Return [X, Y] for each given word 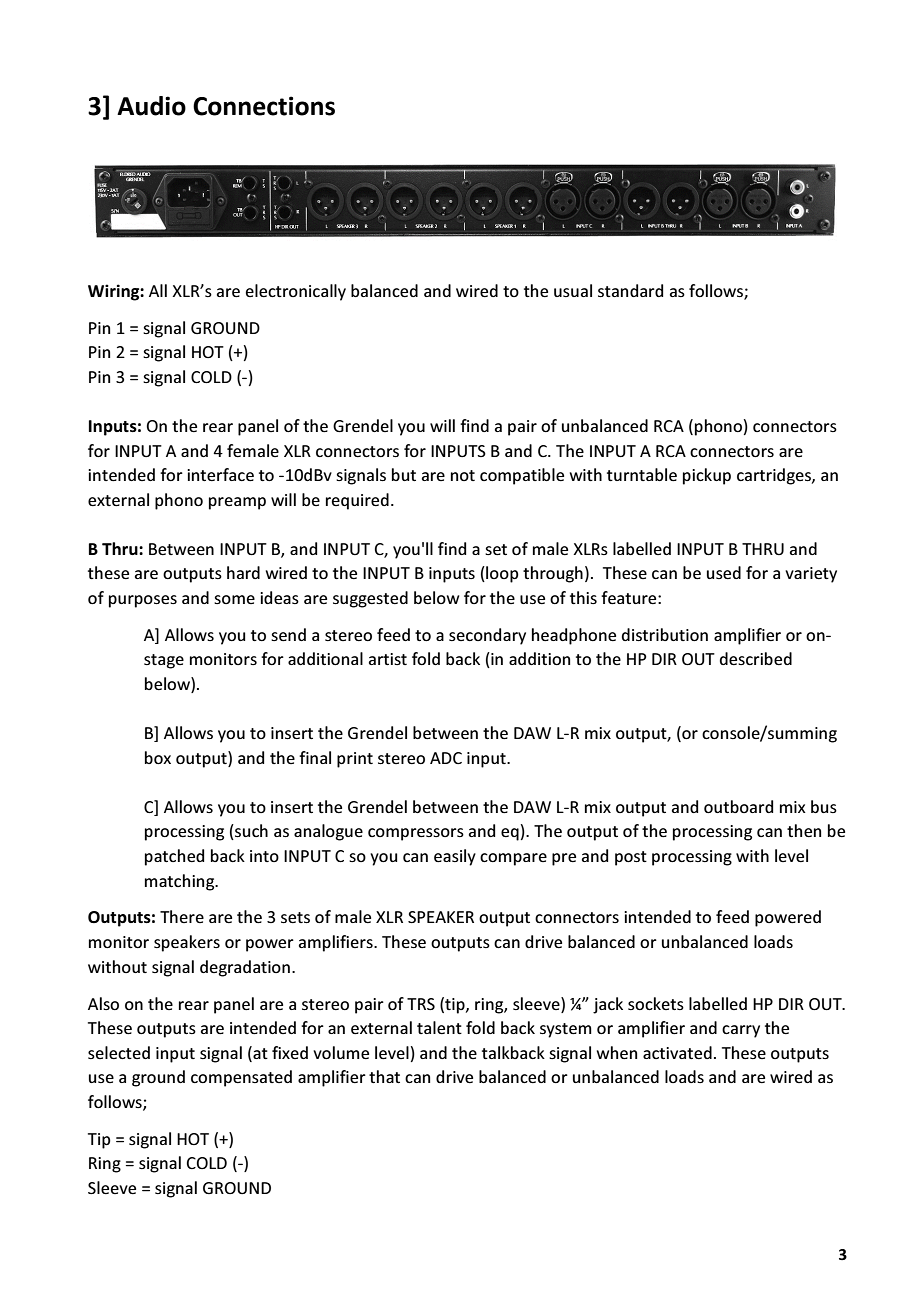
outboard [738, 806]
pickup [707, 476]
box [158, 757]
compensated [241, 1078]
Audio [151, 106]
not [463, 475]
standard [630, 290]
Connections [264, 106]
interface [220, 474]
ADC [446, 758]
